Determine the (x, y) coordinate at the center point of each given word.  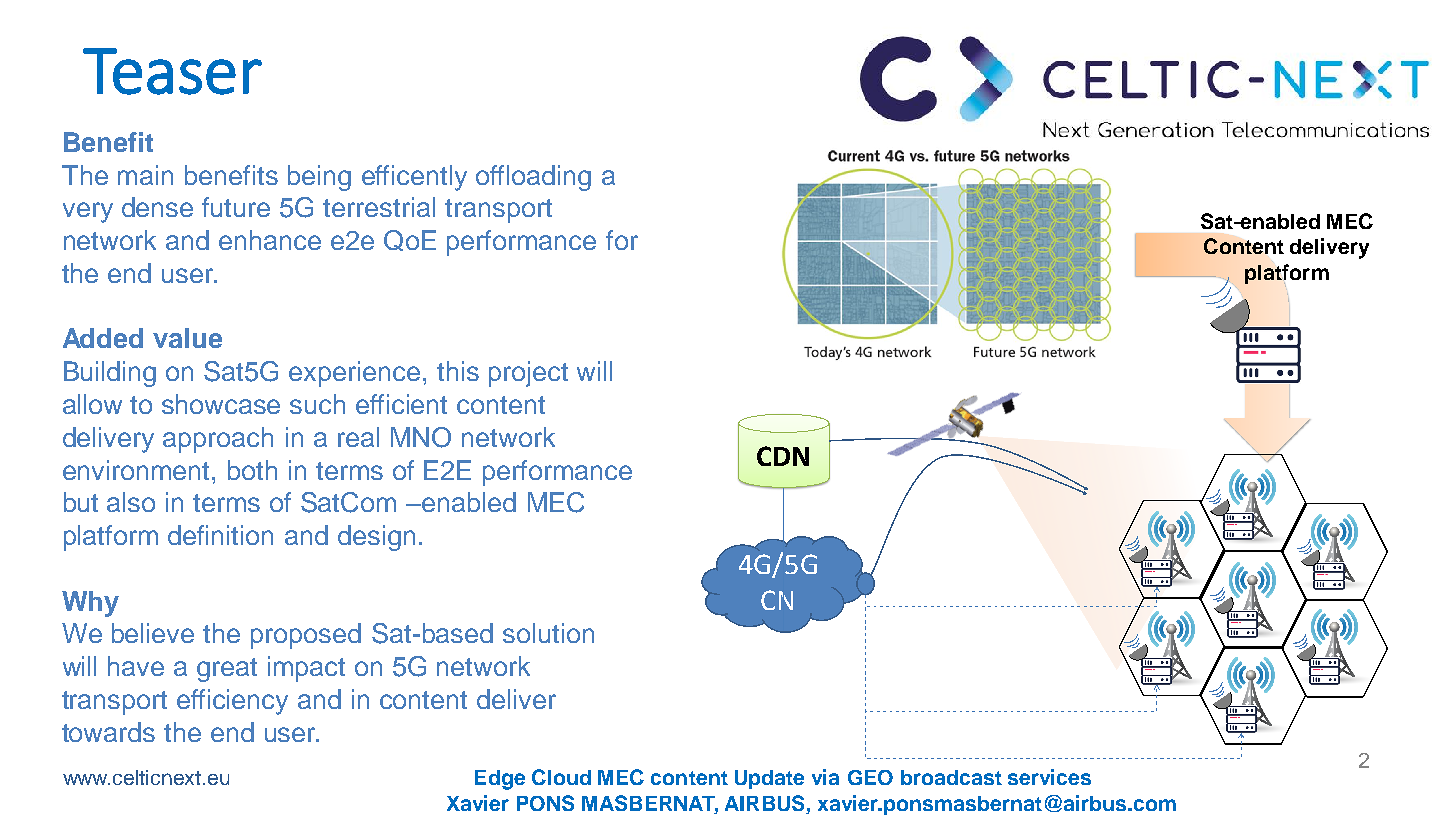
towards (108, 732)
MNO (421, 437)
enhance (270, 240)
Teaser (172, 71)
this (458, 371)
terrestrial (379, 207)
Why (90, 604)
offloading (533, 178)
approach (218, 440)
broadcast (951, 777)
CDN (783, 456)
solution (548, 633)
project (528, 374)
